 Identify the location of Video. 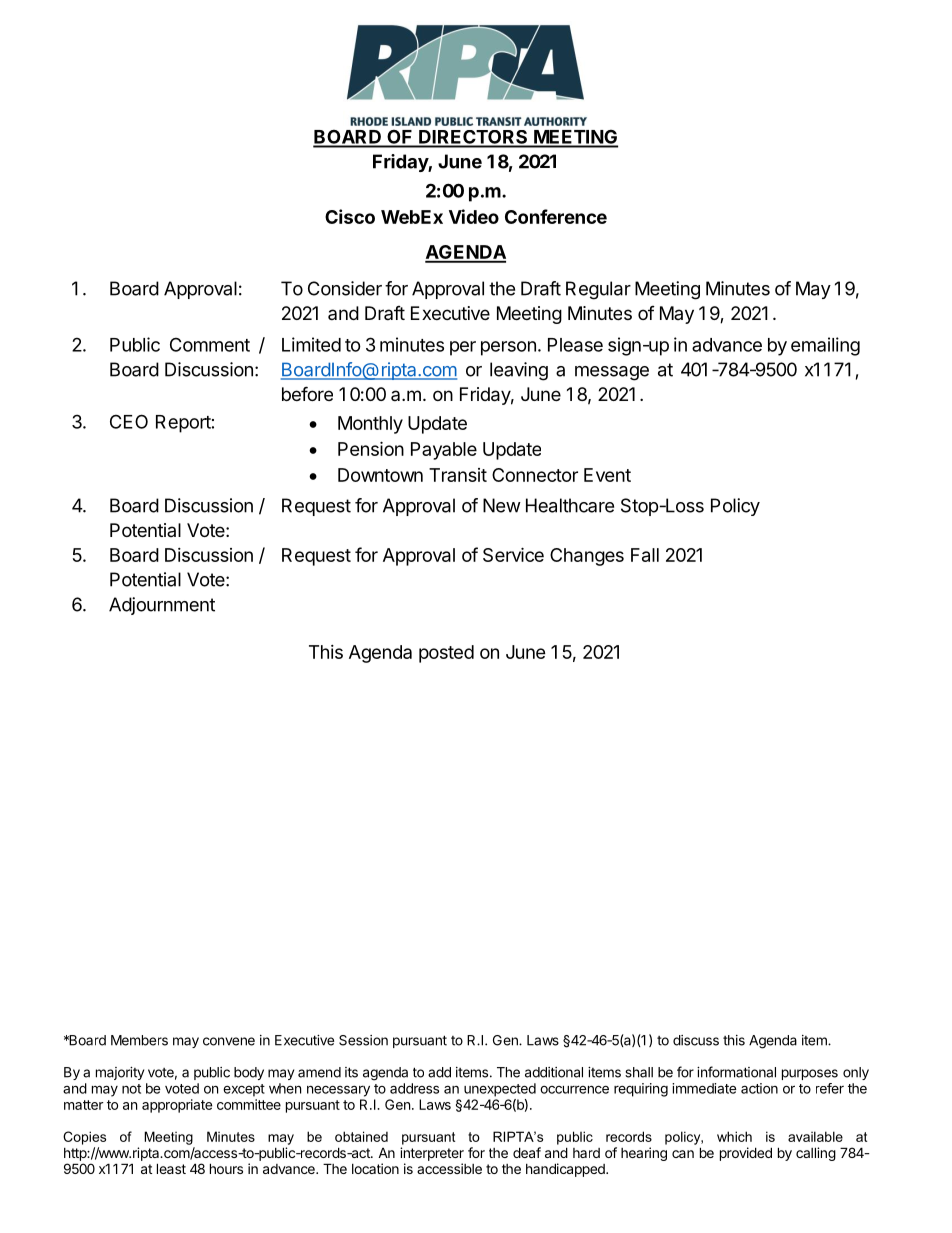
(474, 216).
